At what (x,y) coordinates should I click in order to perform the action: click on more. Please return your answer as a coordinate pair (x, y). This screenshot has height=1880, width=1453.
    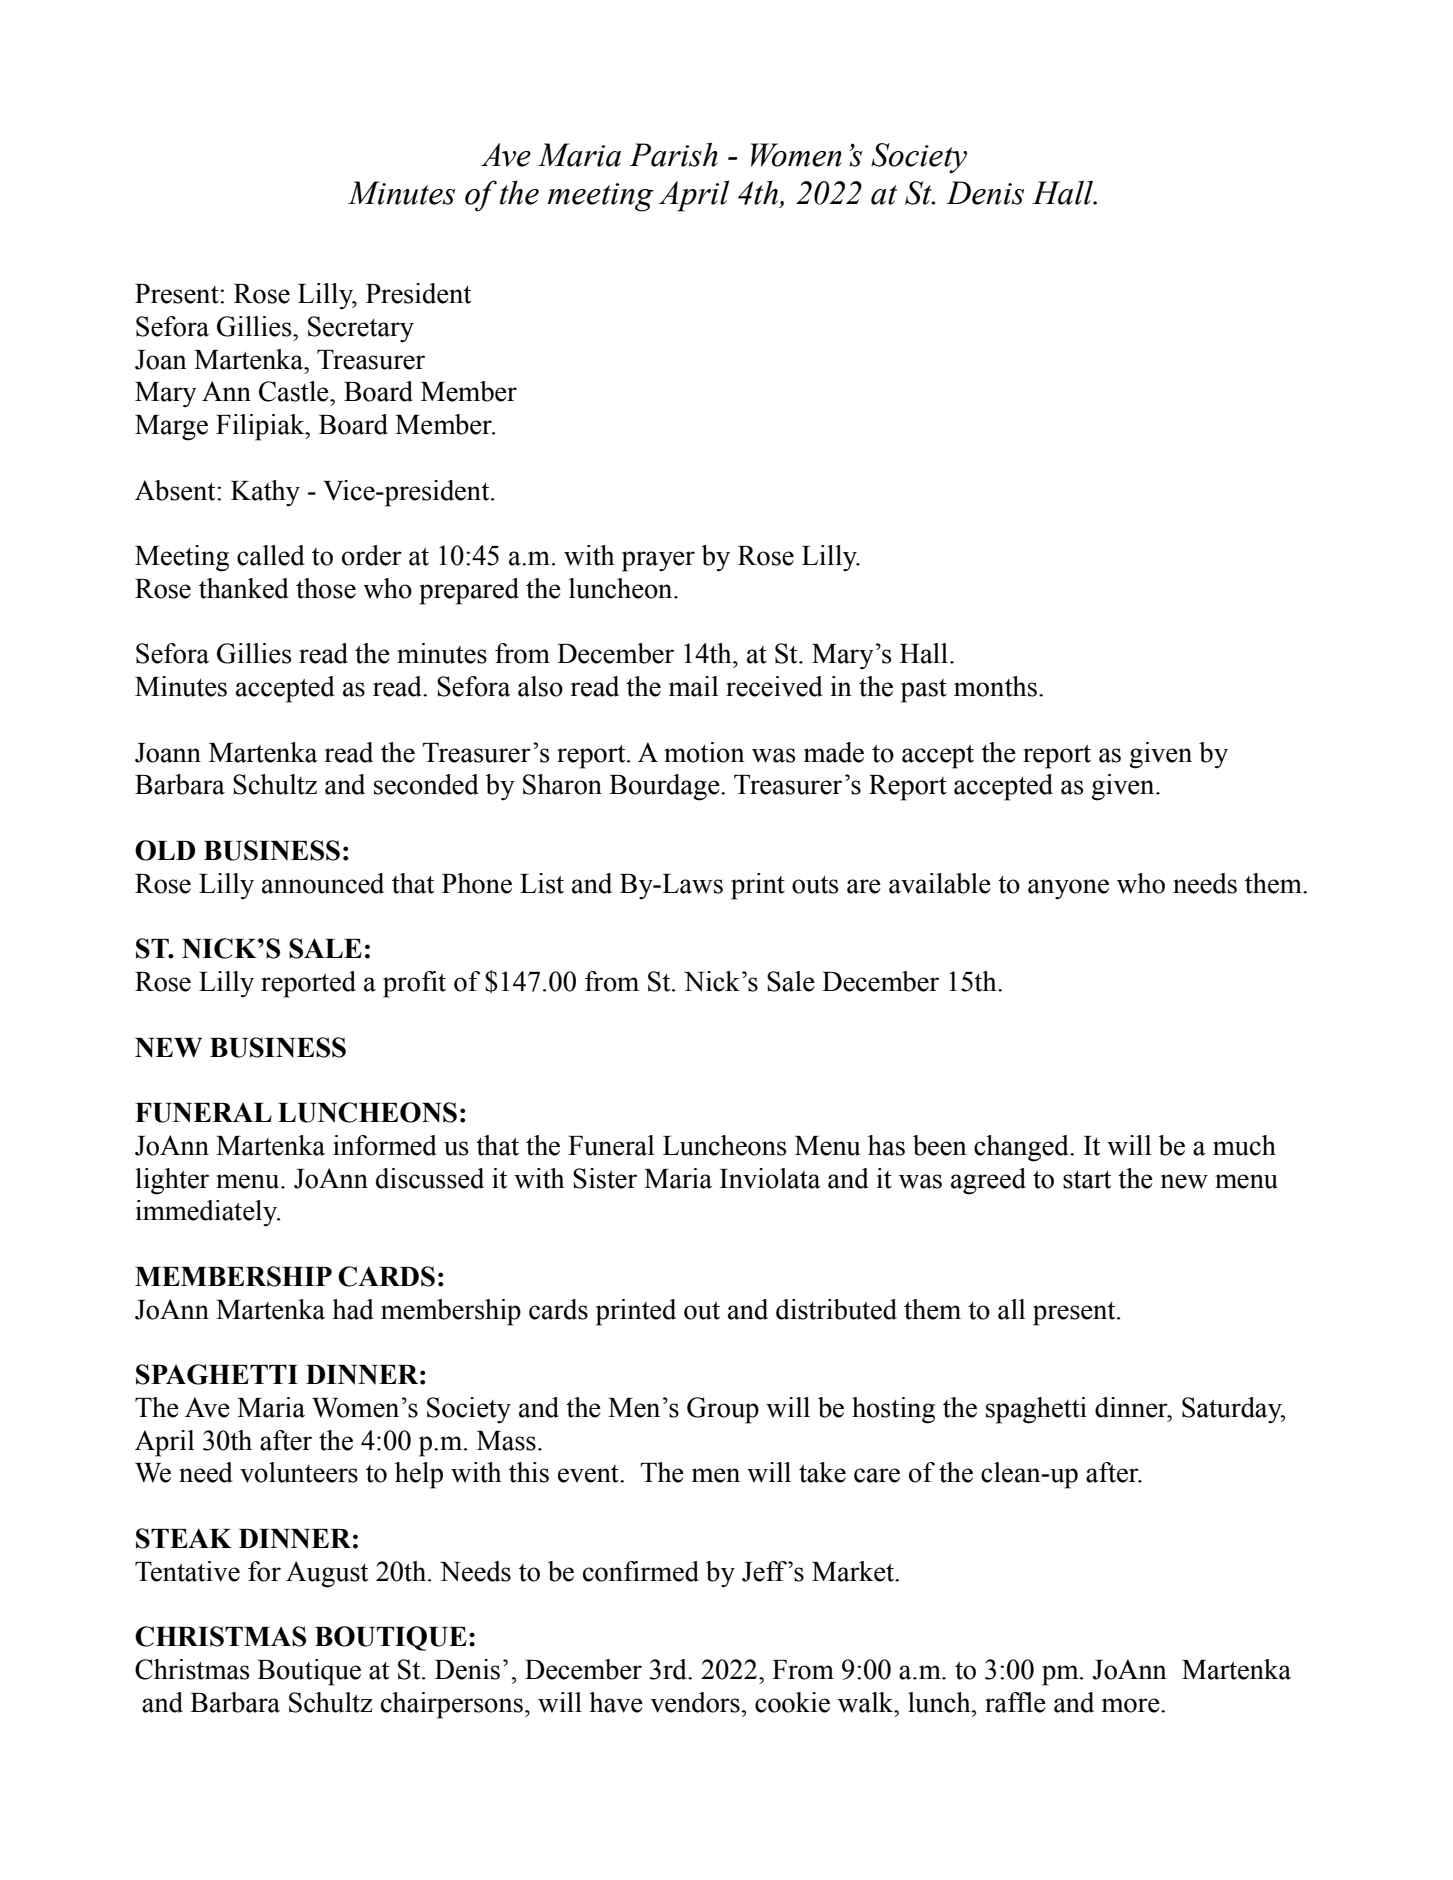
    Looking at the image, I should click on (1132, 1705).
